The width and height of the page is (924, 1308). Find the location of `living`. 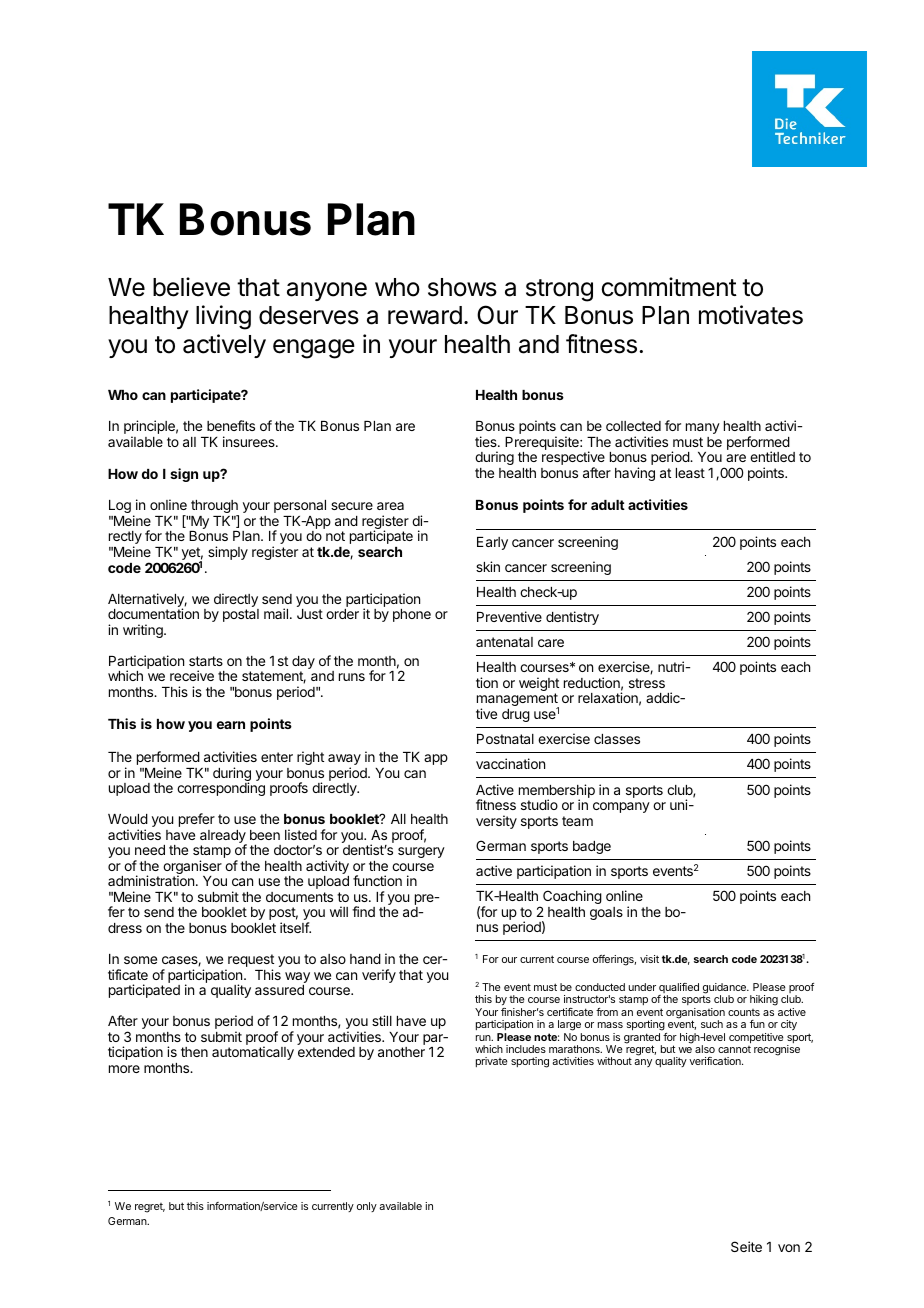

living is located at coordinates (223, 317).
